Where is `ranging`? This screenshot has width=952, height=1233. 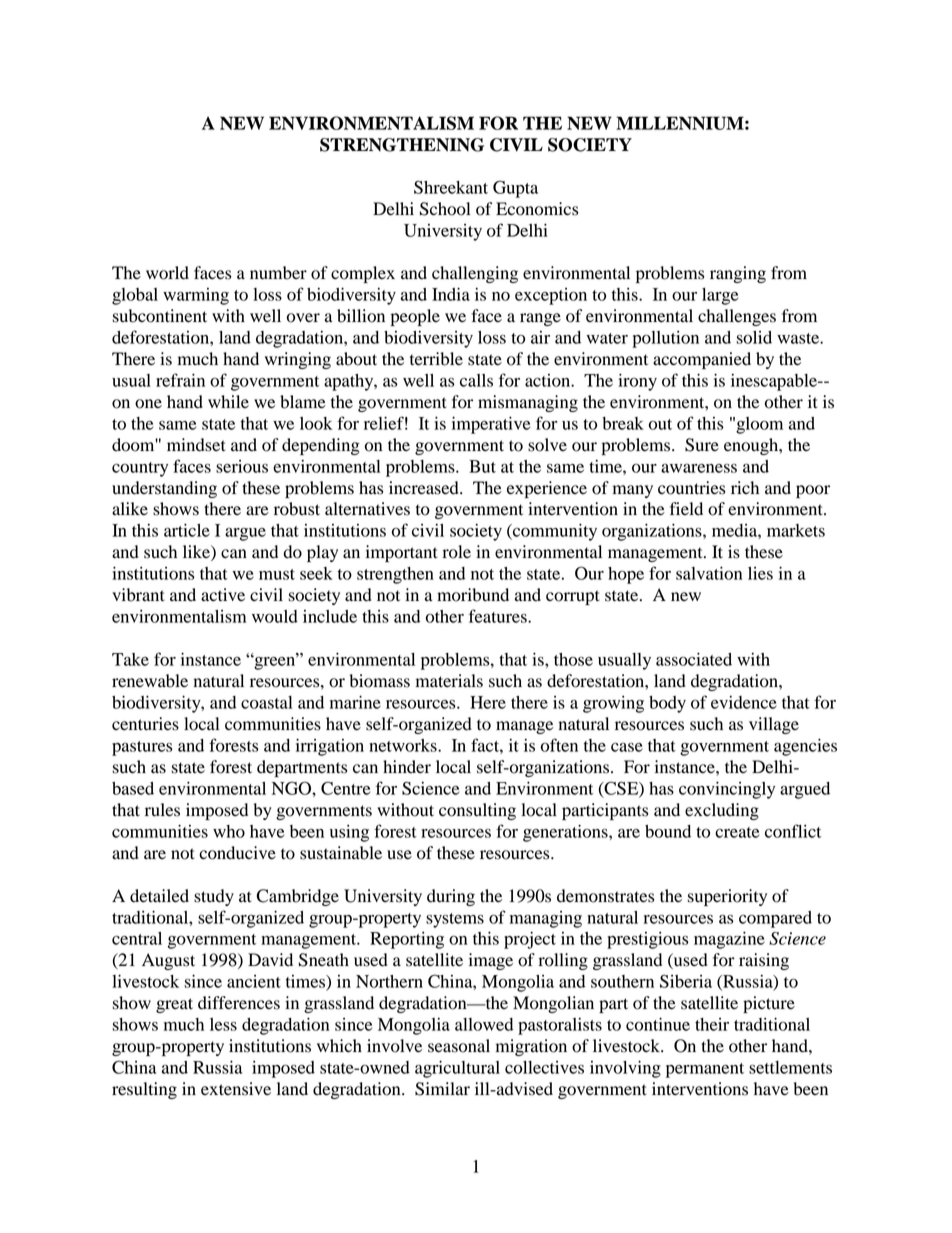
ranging is located at coordinates (738, 274).
